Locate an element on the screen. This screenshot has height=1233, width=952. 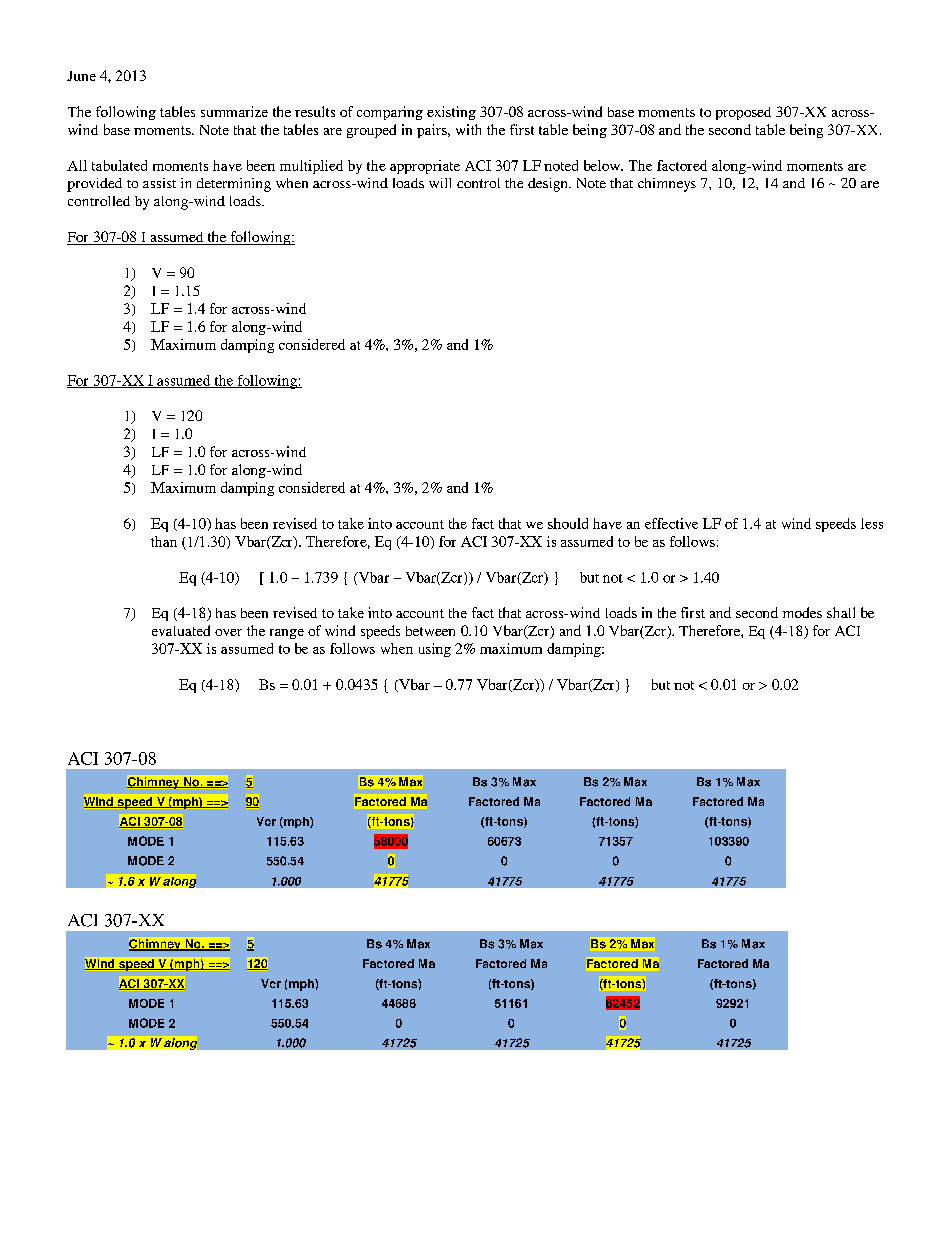
below is located at coordinates (603, 165).
